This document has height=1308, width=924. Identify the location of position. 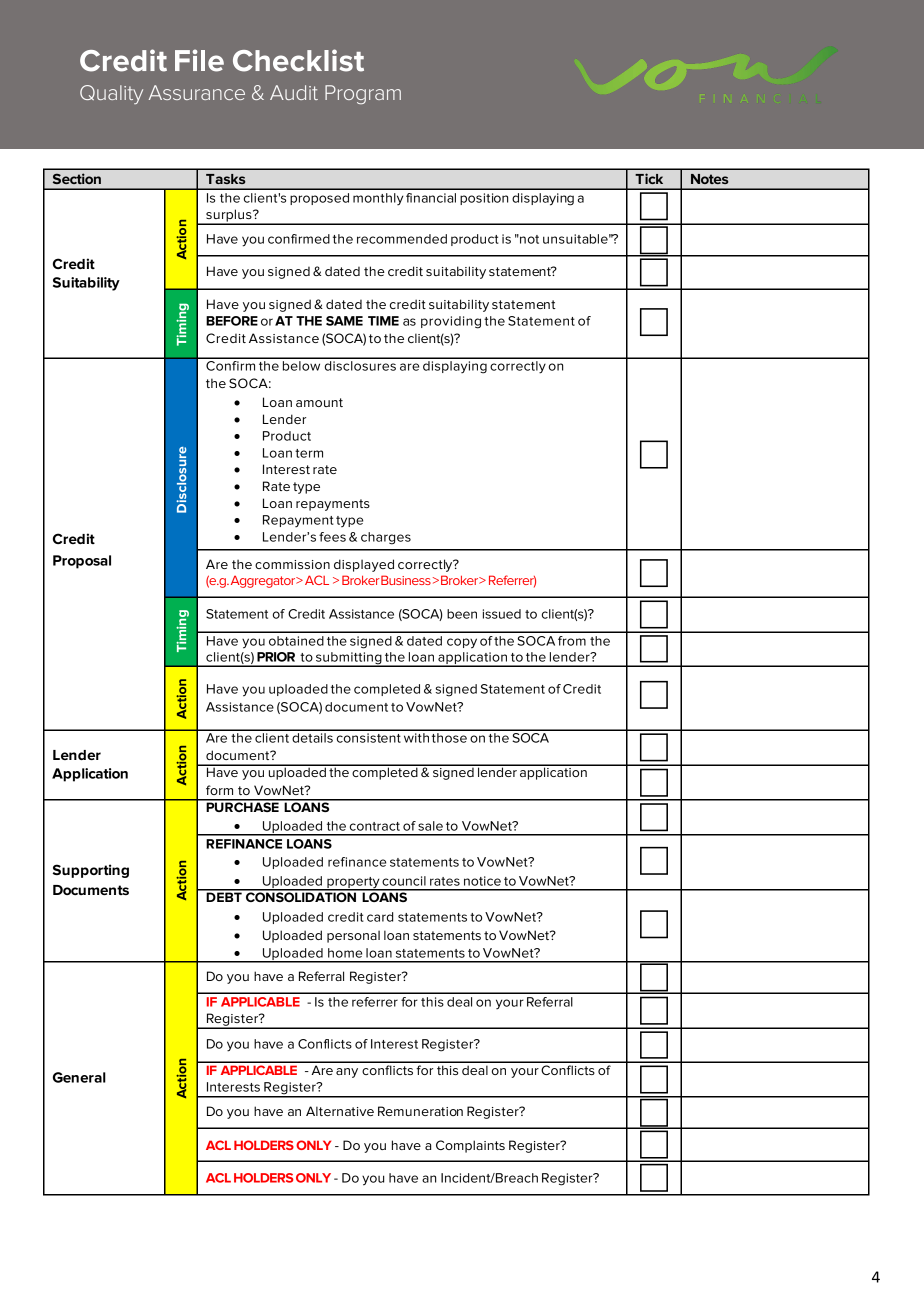
(484, 199).
